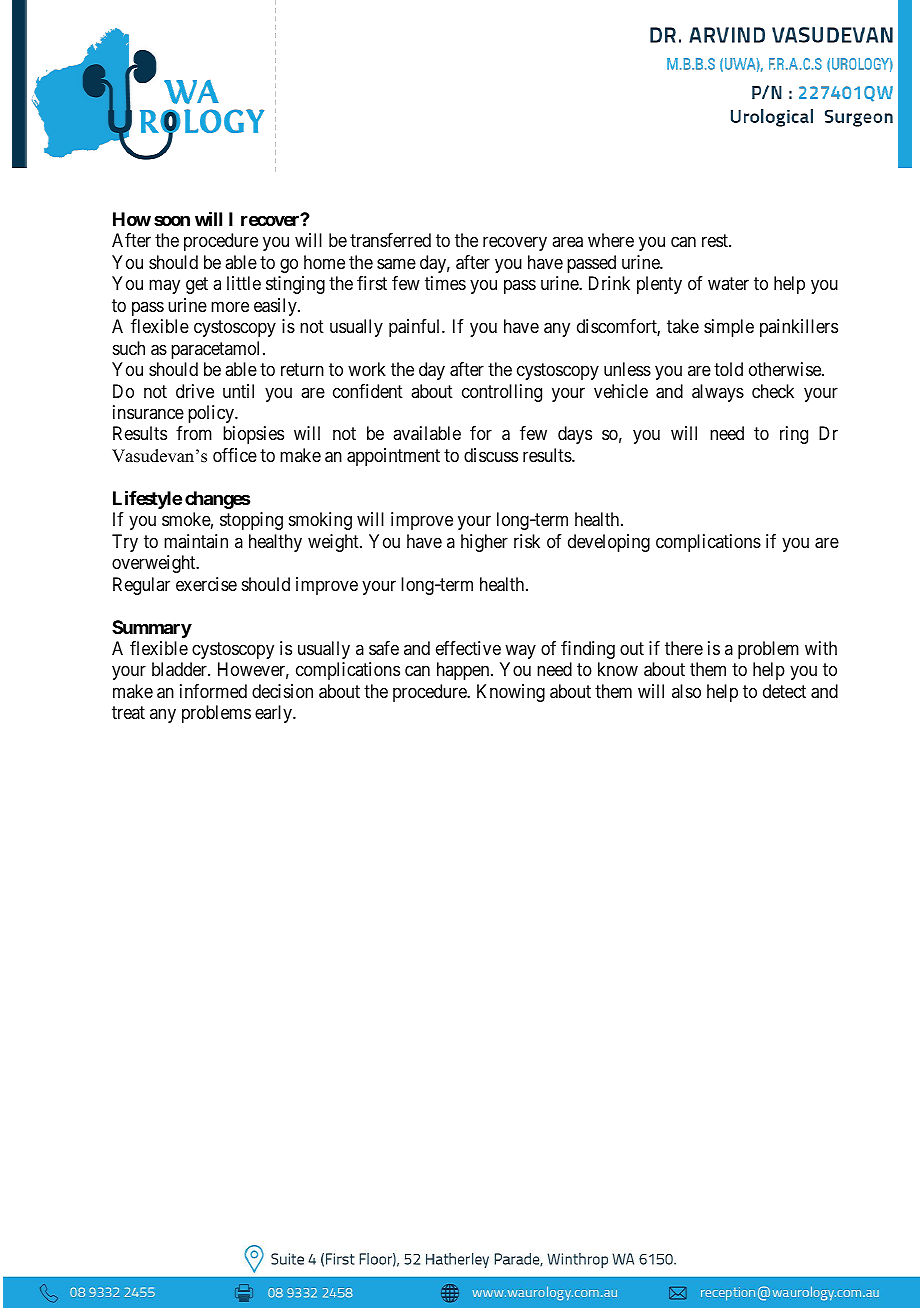 Image resolution: width=924 pixels, height=1308 pixels. Describe the element at coordinates (491, 455) in the page. I see `discuss` at that location.
